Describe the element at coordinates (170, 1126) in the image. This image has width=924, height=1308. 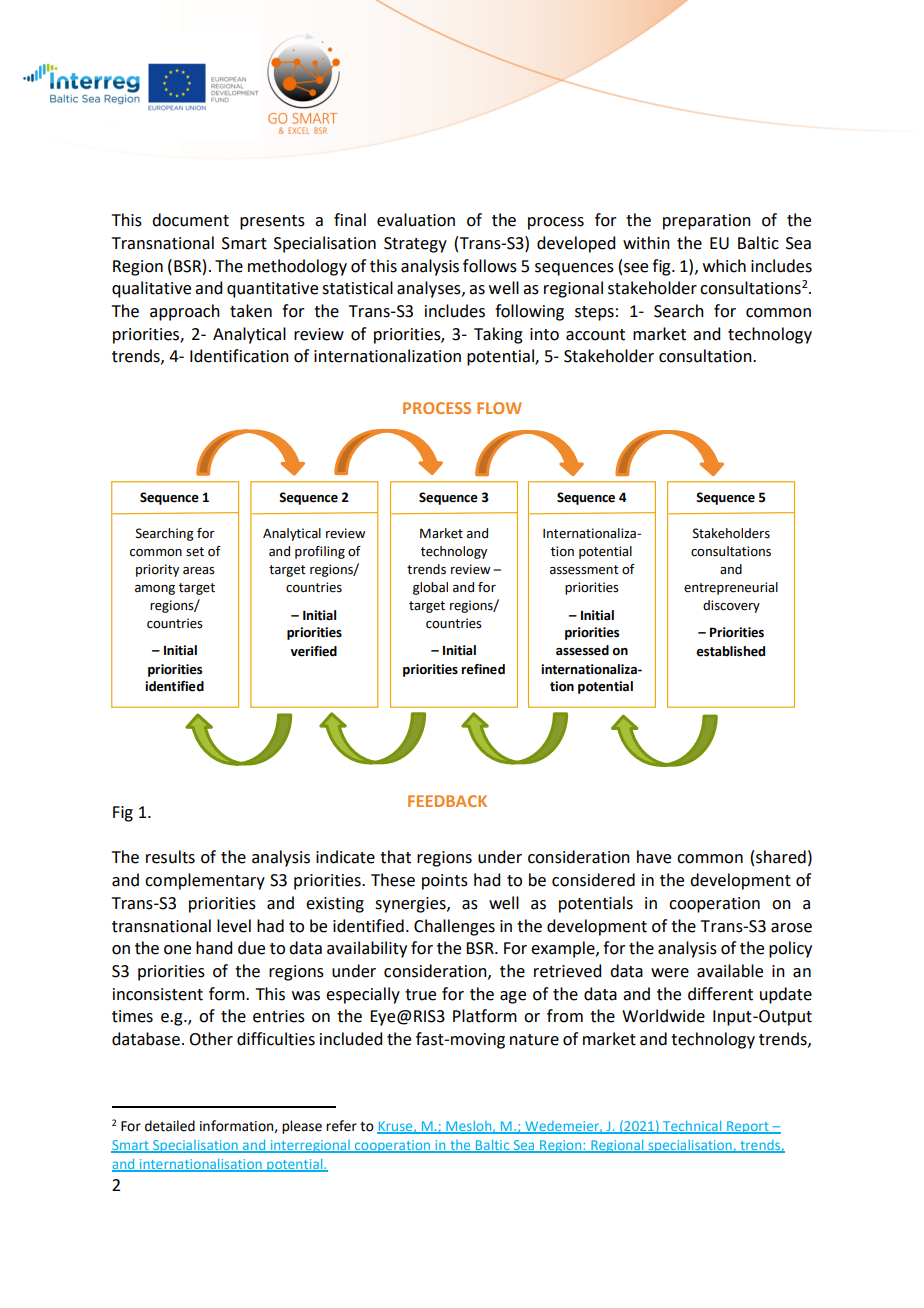
I see `detailed` at that location.
